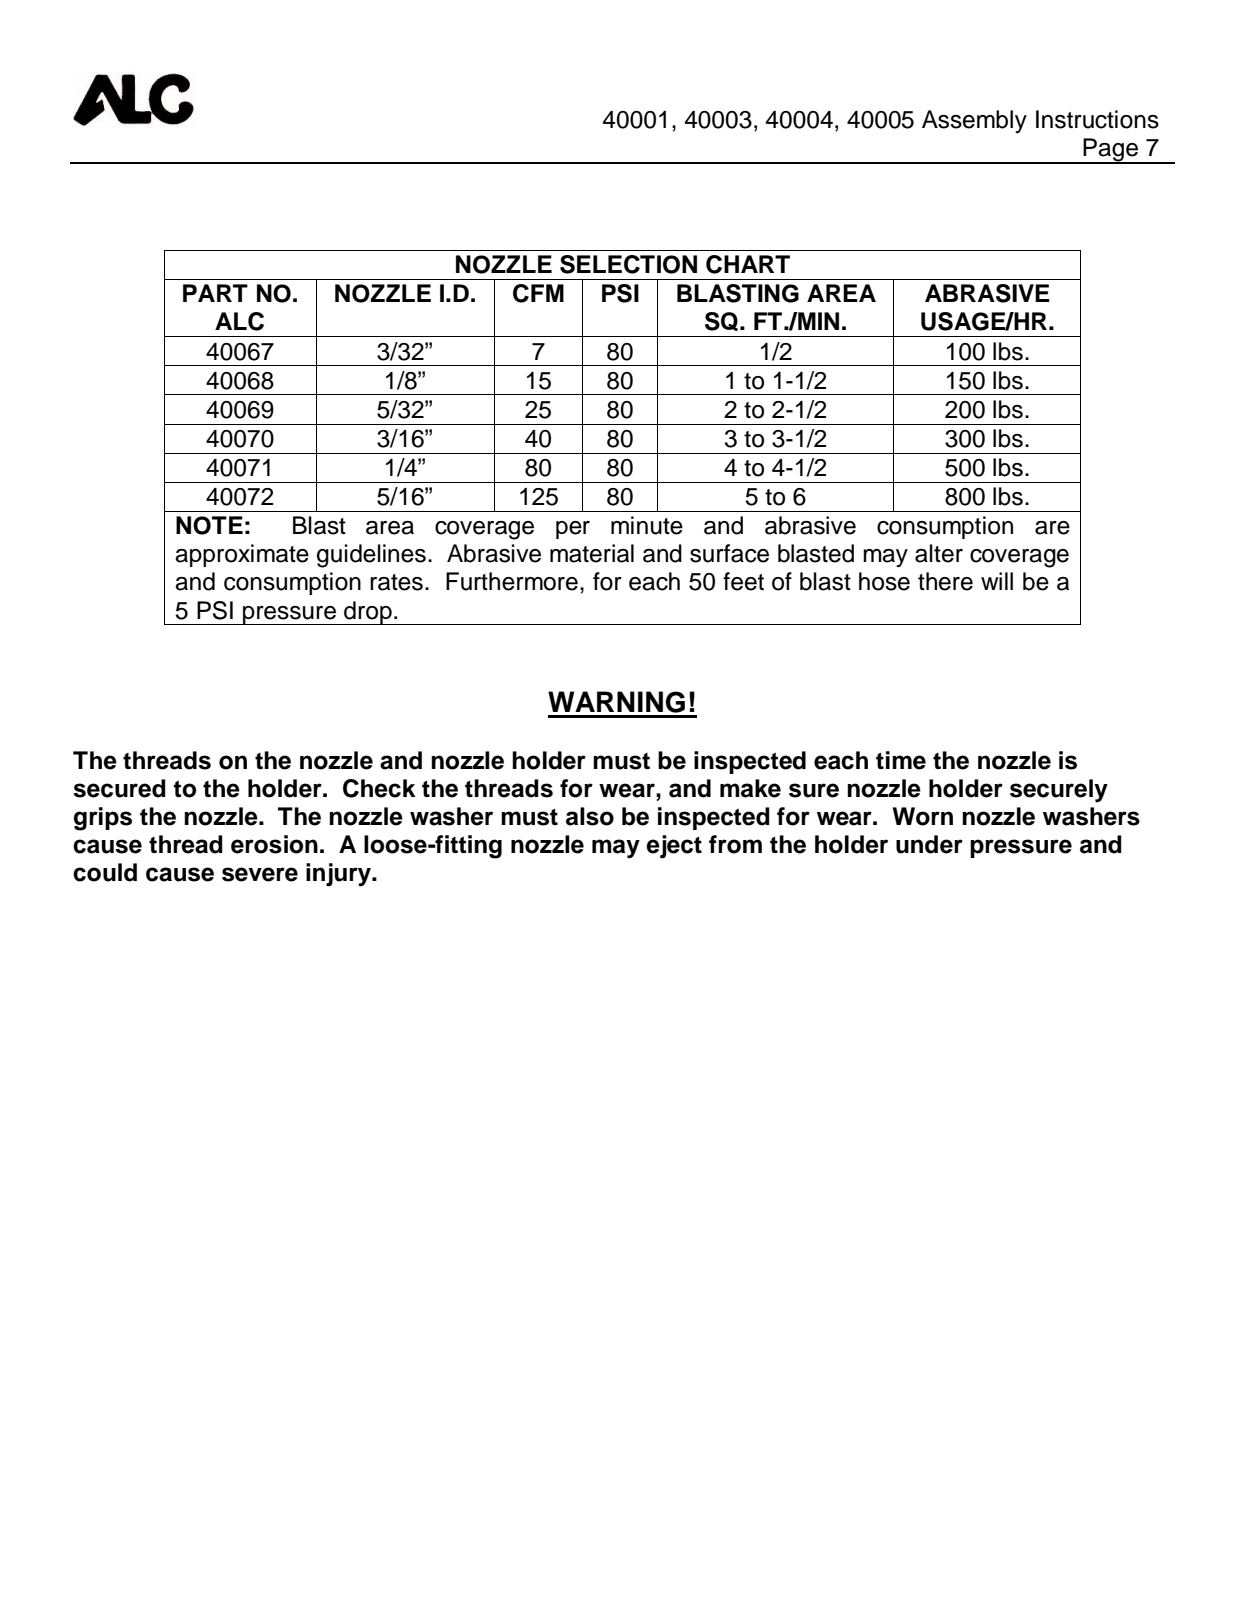  What do you see at coordinates (647, 525) in the image?
I see `minute` at bounding box center [647, 525].
